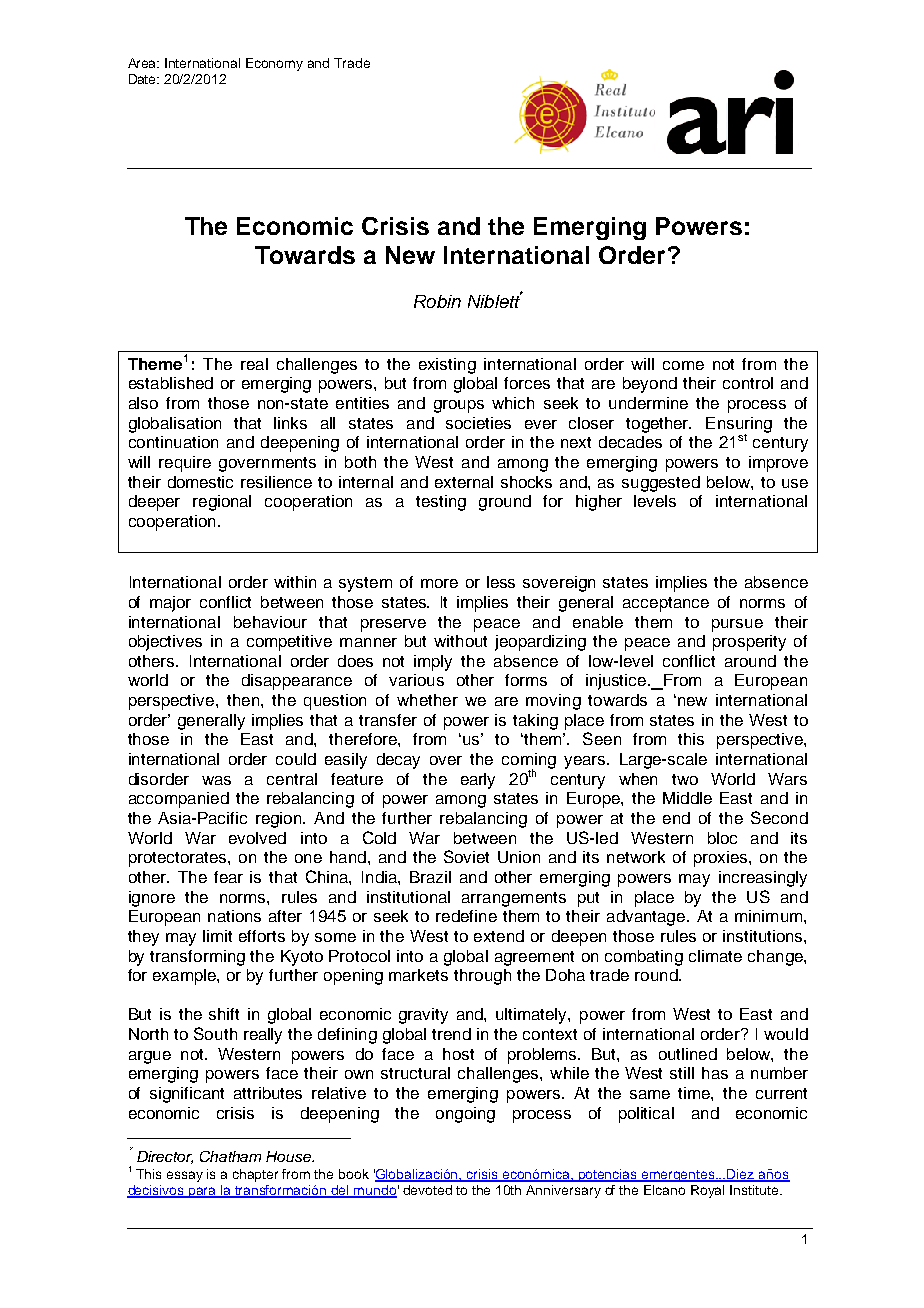 The height and width of the image is (1308, 924). Describe the element at coordinates (739, 426) in the image. I see `Ensuring` at that location.
